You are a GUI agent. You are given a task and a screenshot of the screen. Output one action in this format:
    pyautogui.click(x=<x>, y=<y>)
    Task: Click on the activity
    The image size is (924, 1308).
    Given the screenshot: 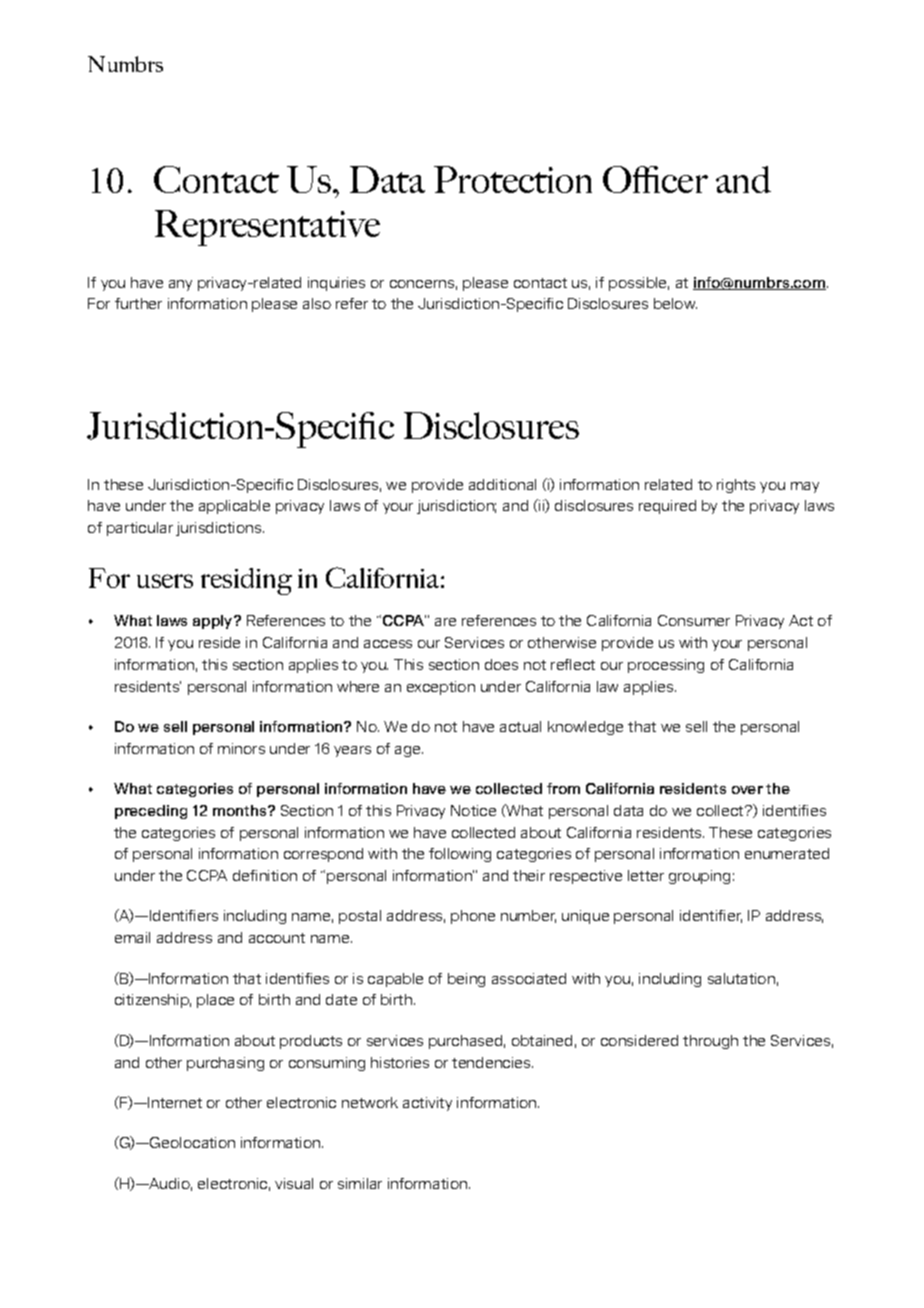 What is the action you would take?
    pyautogui.click(x=427, y=1104)
